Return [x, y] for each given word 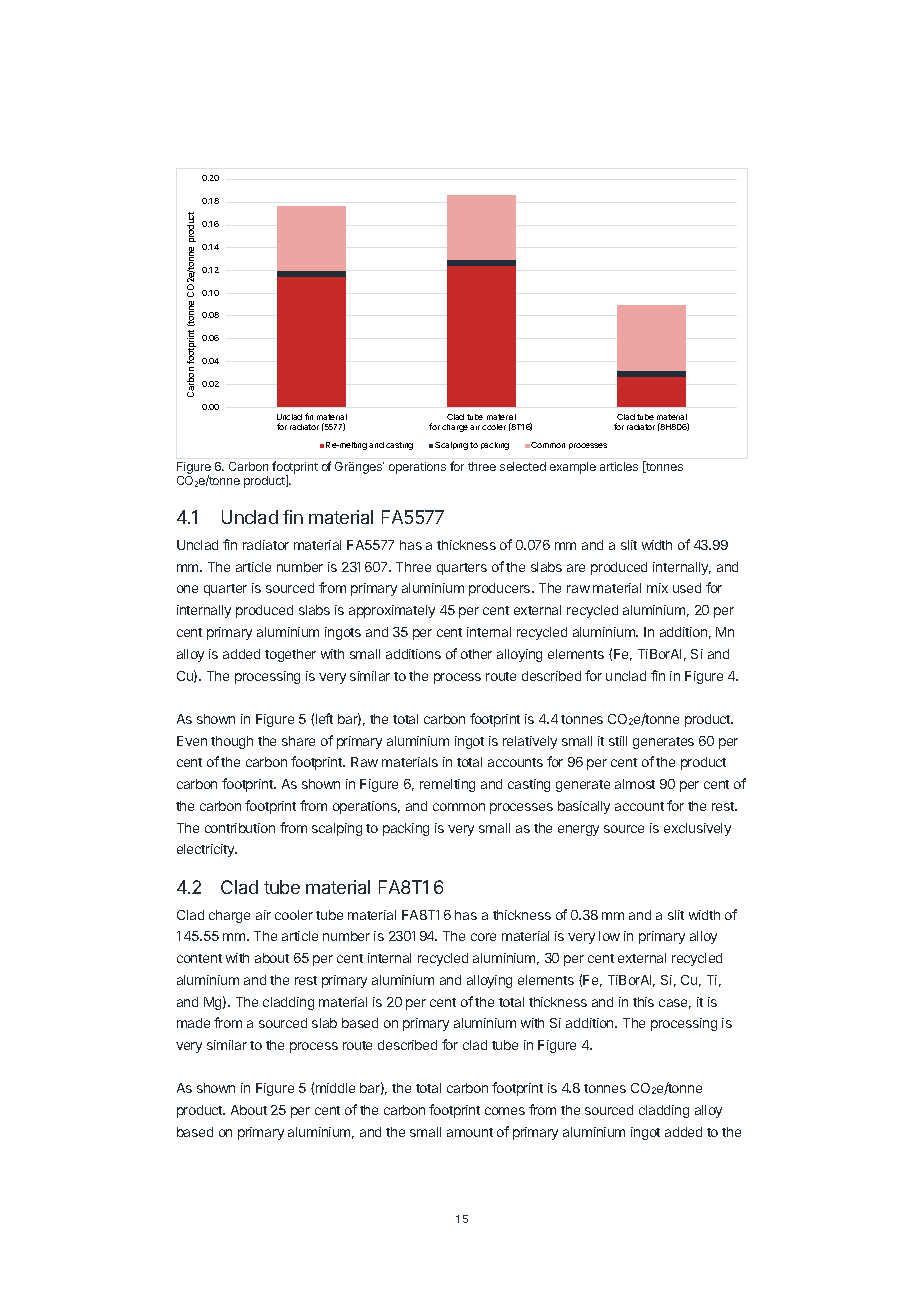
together [290, 655]
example [573, 468]
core [483, 937]
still [618, 741]
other [476, 654]
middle [335, 1088]
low [609, 936]
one [187, 589]
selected [523, 466]
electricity [207, 850]
